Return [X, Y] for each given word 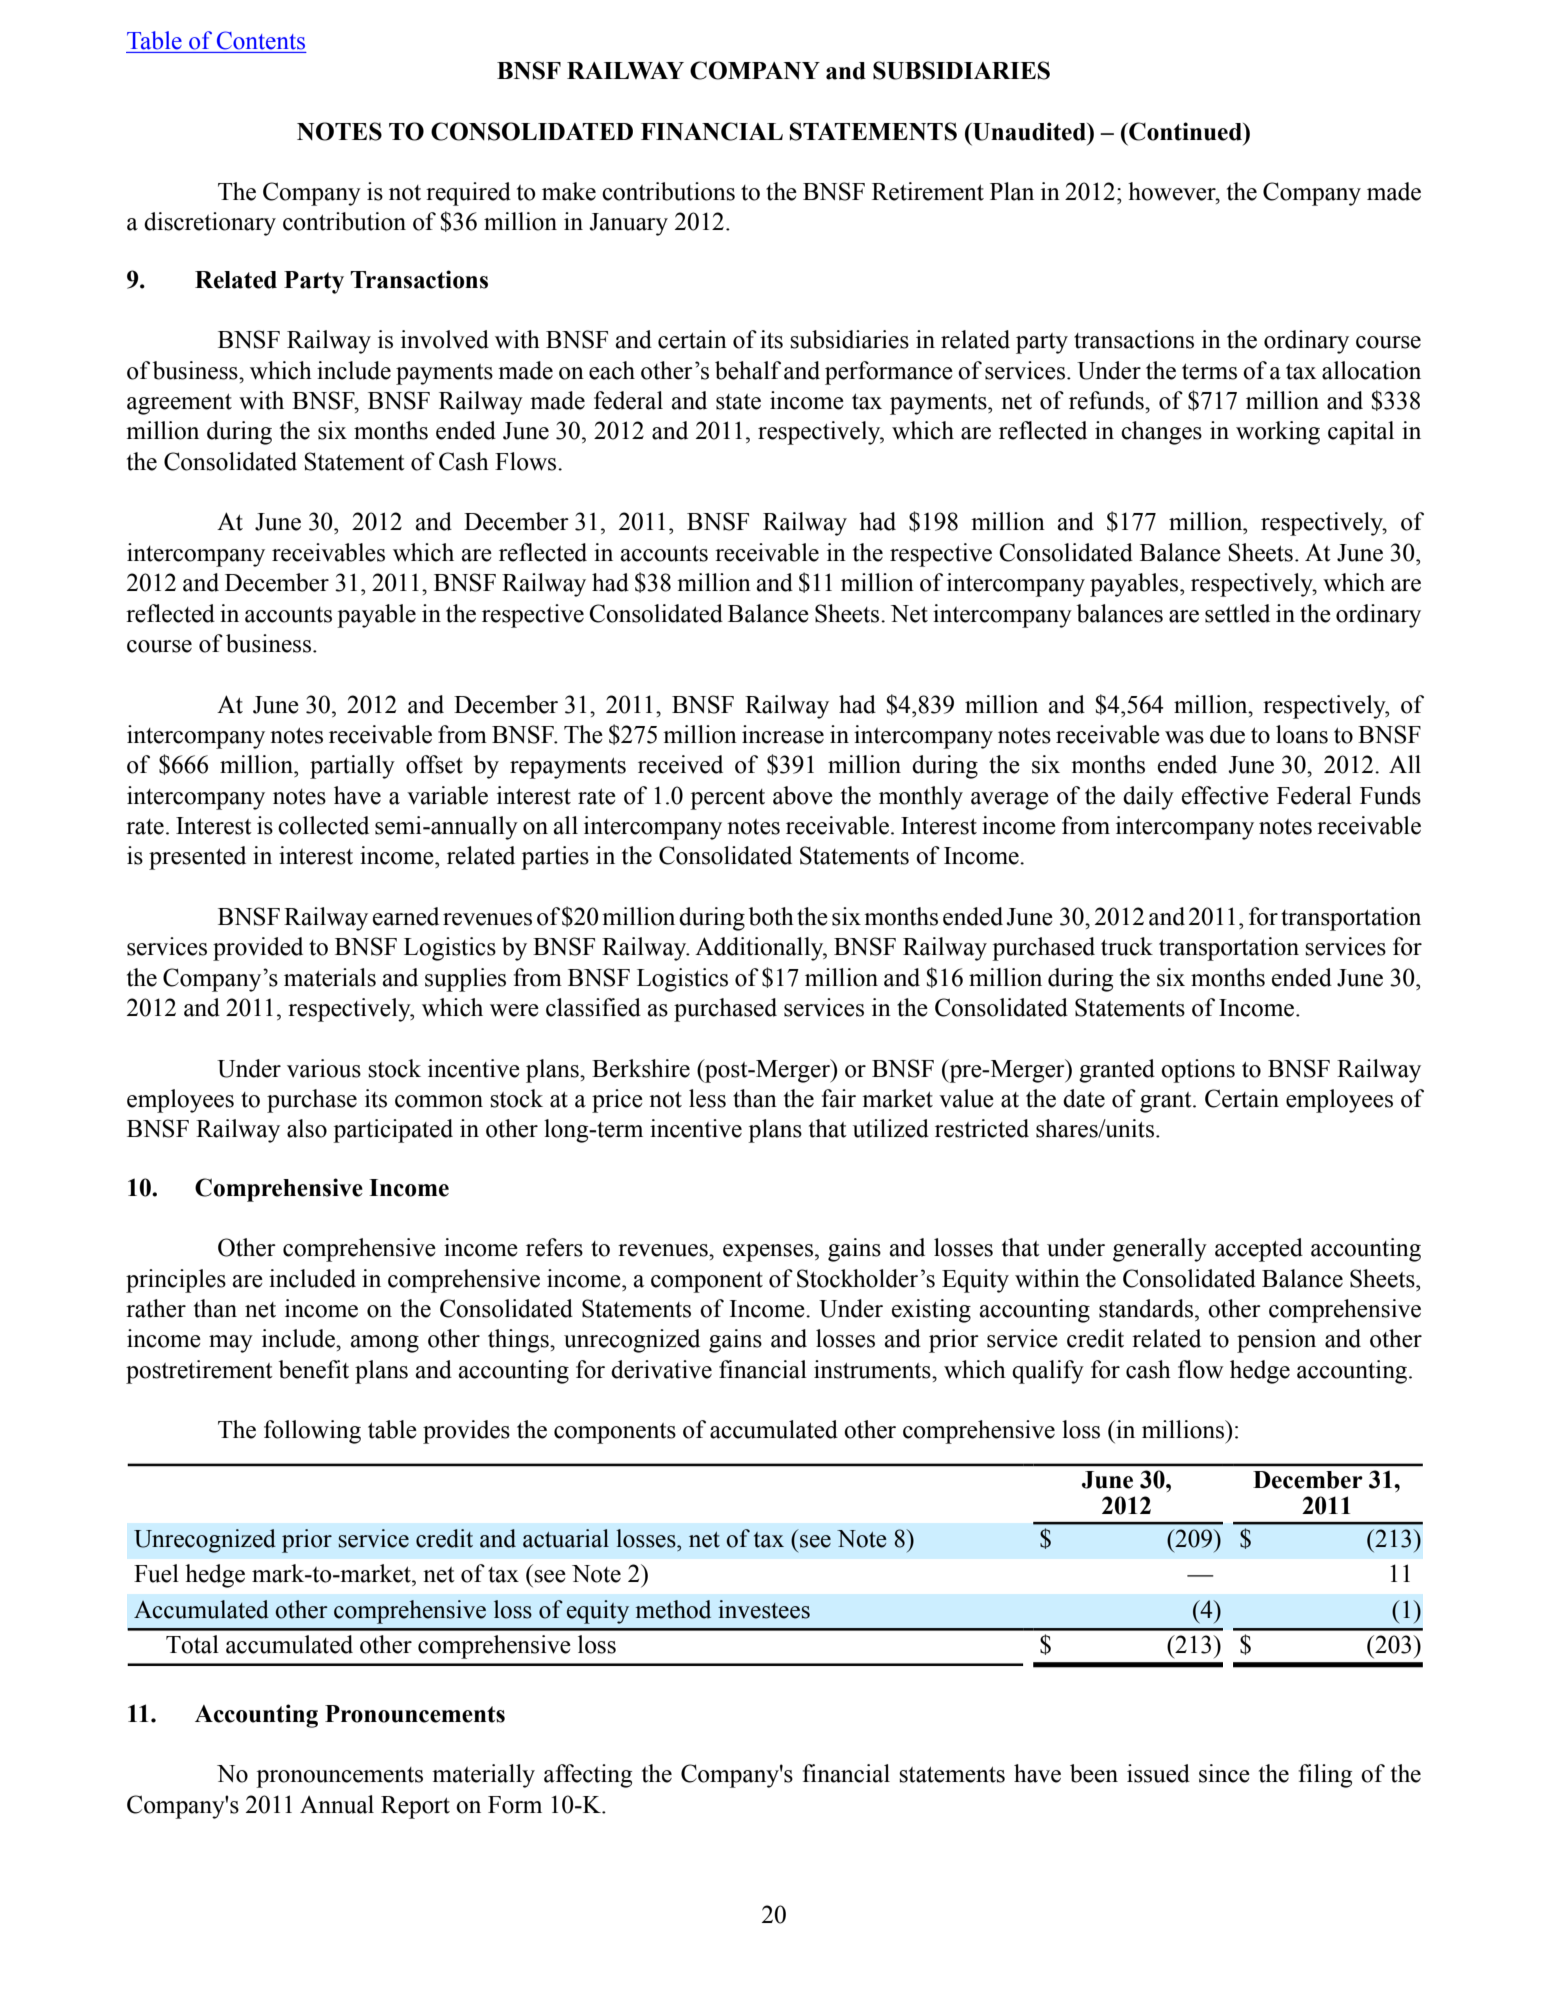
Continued [1185, 131]
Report [415, 1807]
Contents [261, 40]
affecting [588, 1776]
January [628, 224]
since [1224, 1773]
